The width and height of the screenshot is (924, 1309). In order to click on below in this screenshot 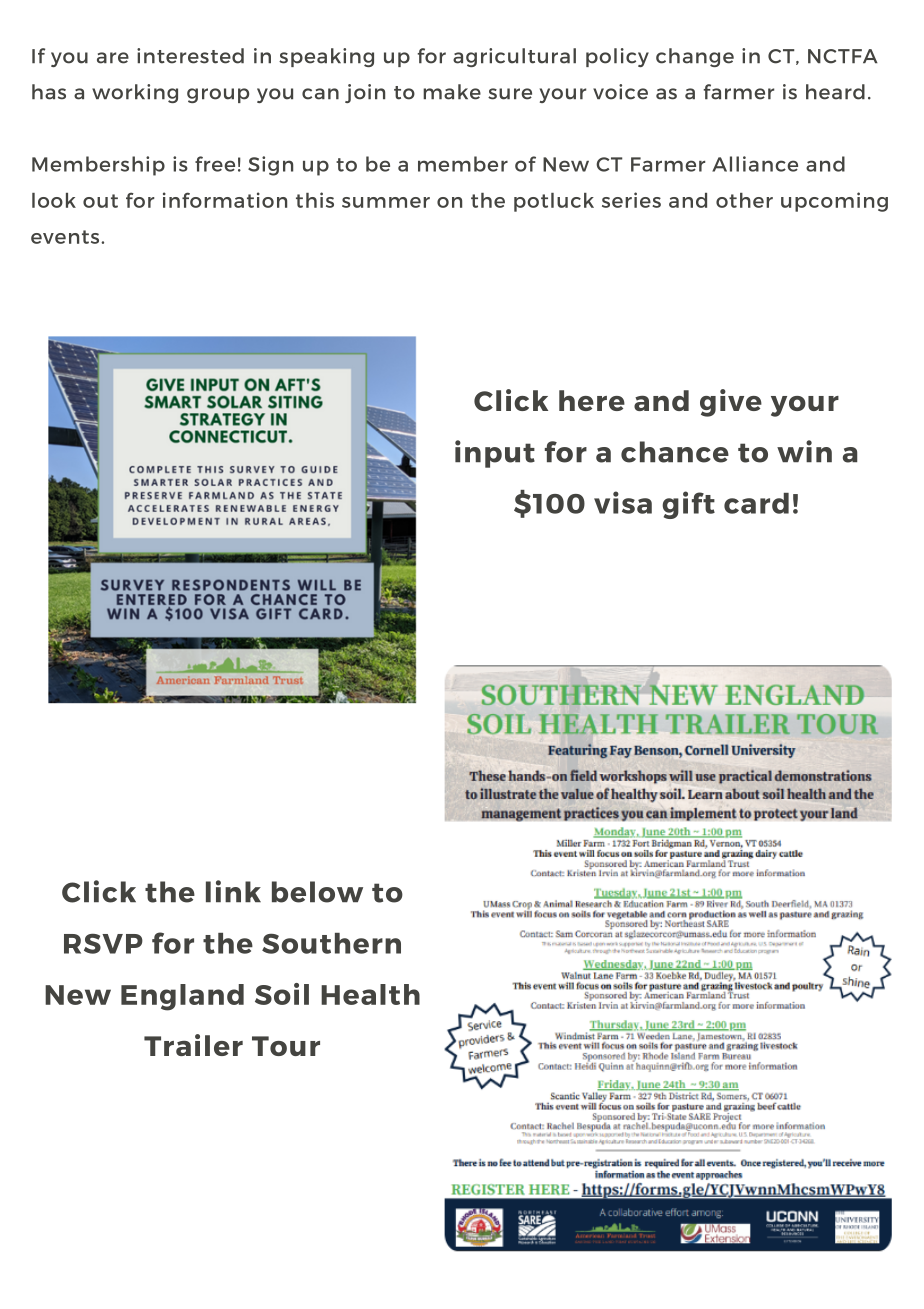, I will do `click(317, 892)`.
